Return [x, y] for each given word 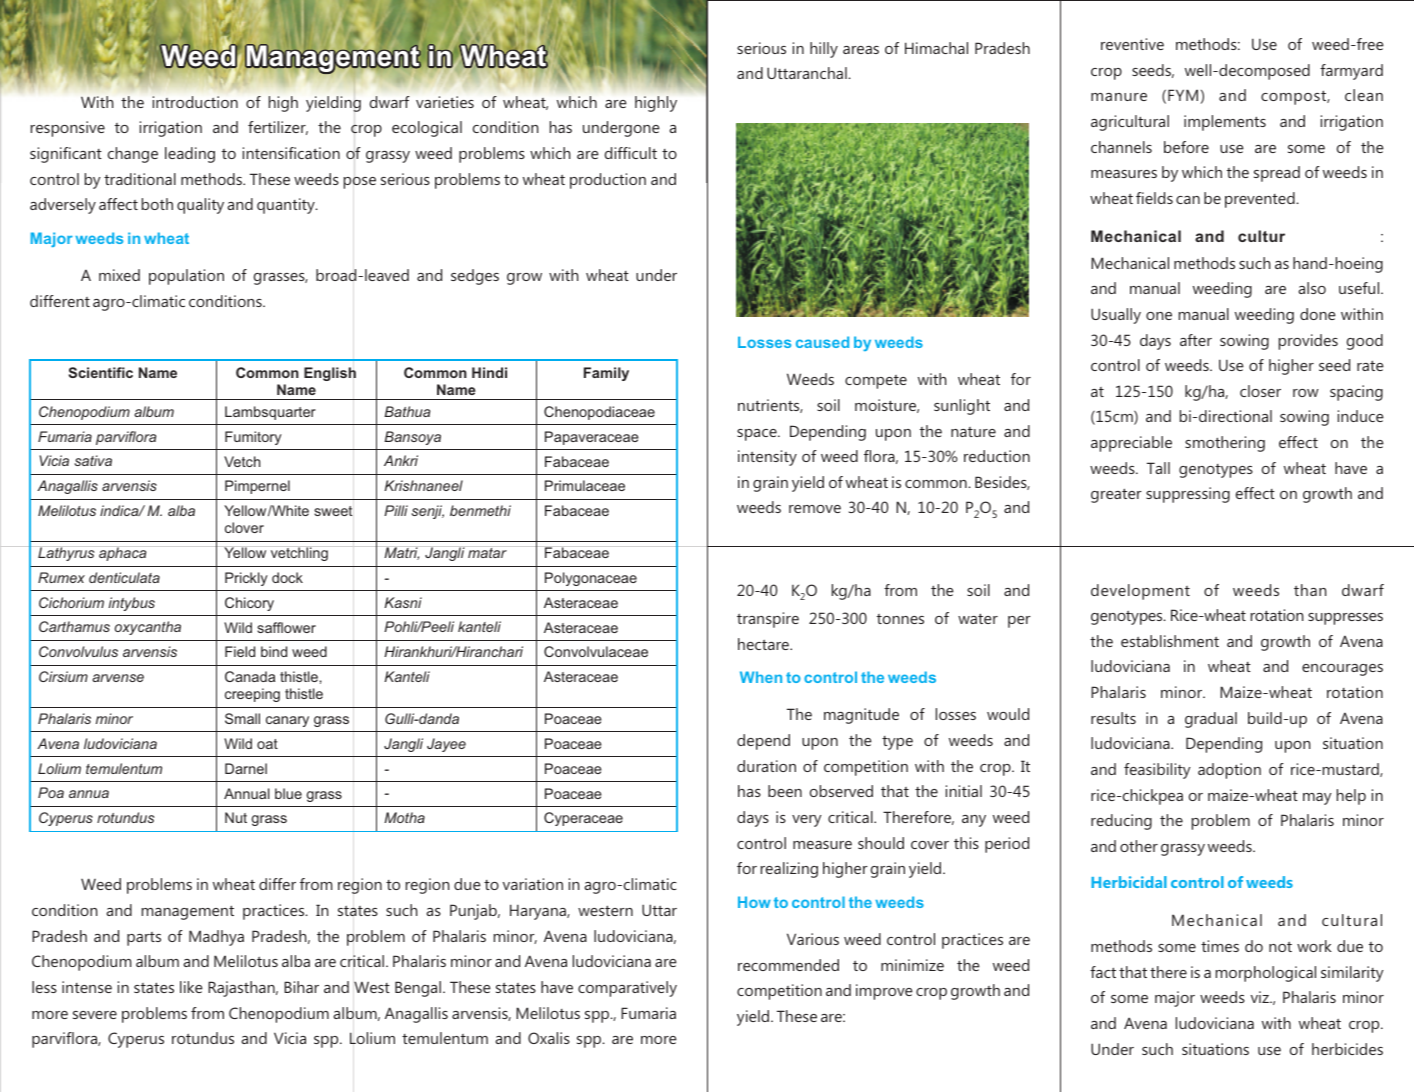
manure [1119, 97]
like [191, 987]
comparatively [627, 989]
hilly [824, 50]
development [1140, 592]
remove [815, 509]
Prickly [246, 579]
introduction [195, 102]
